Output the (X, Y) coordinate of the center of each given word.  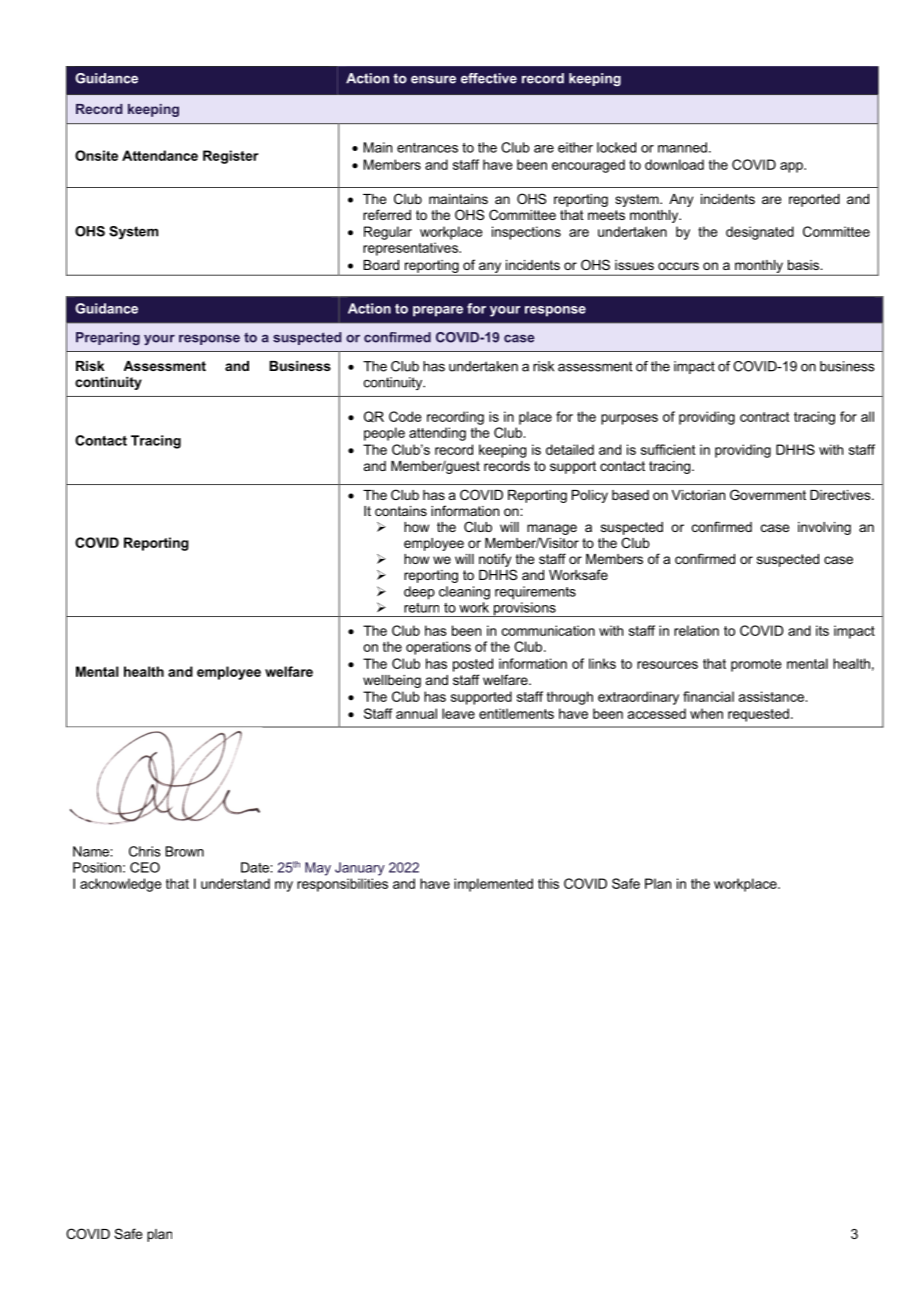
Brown (184, 851)
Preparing (108, 338)
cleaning (464, 593)
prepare (438, 311)
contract (765, 417)
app (792, 167)
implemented (493, 885)
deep (419, 593)
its (822, 630)
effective (489, 78)
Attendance (160, 155)
